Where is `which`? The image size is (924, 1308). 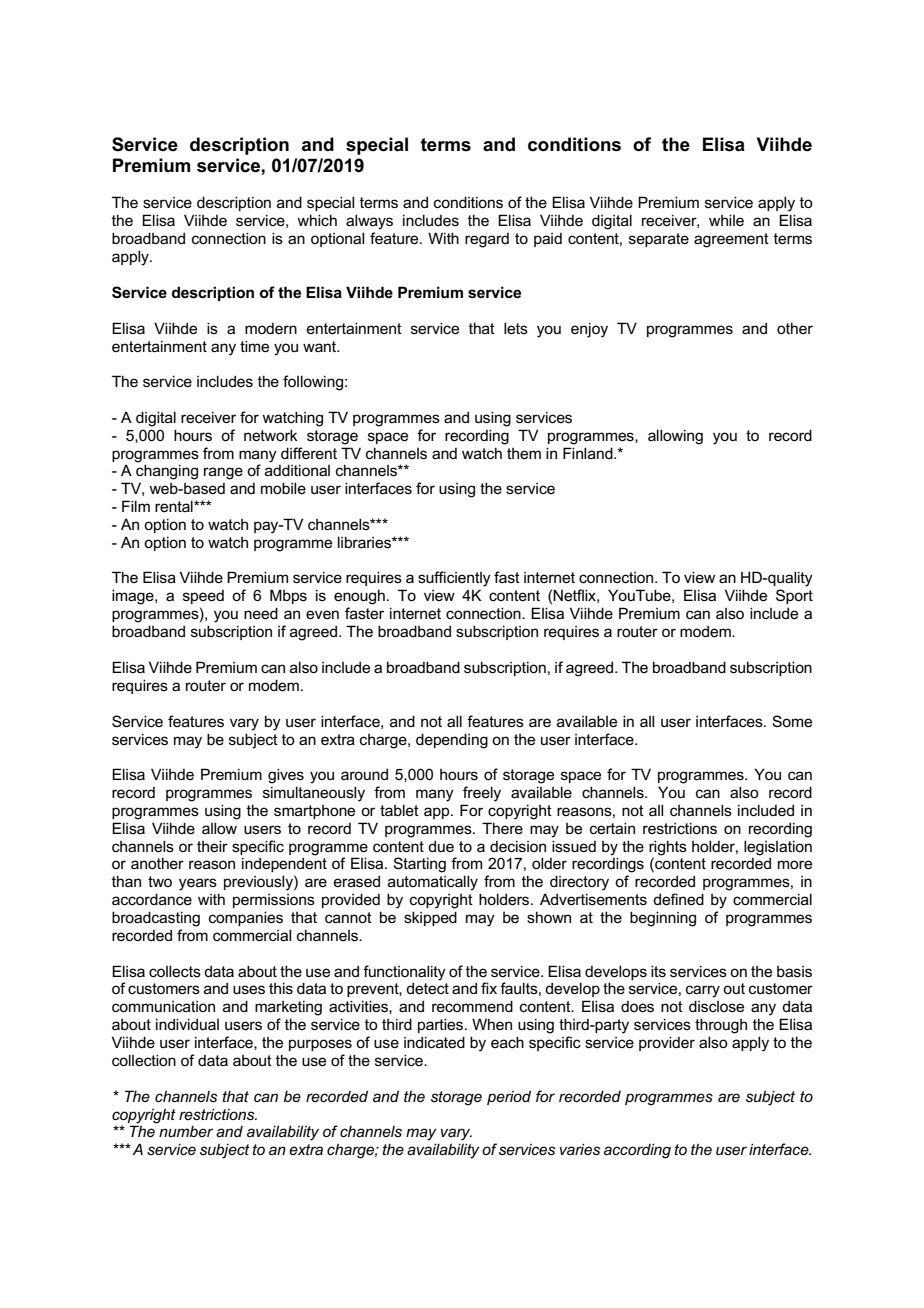 which is located at coordinates (317, 220).
